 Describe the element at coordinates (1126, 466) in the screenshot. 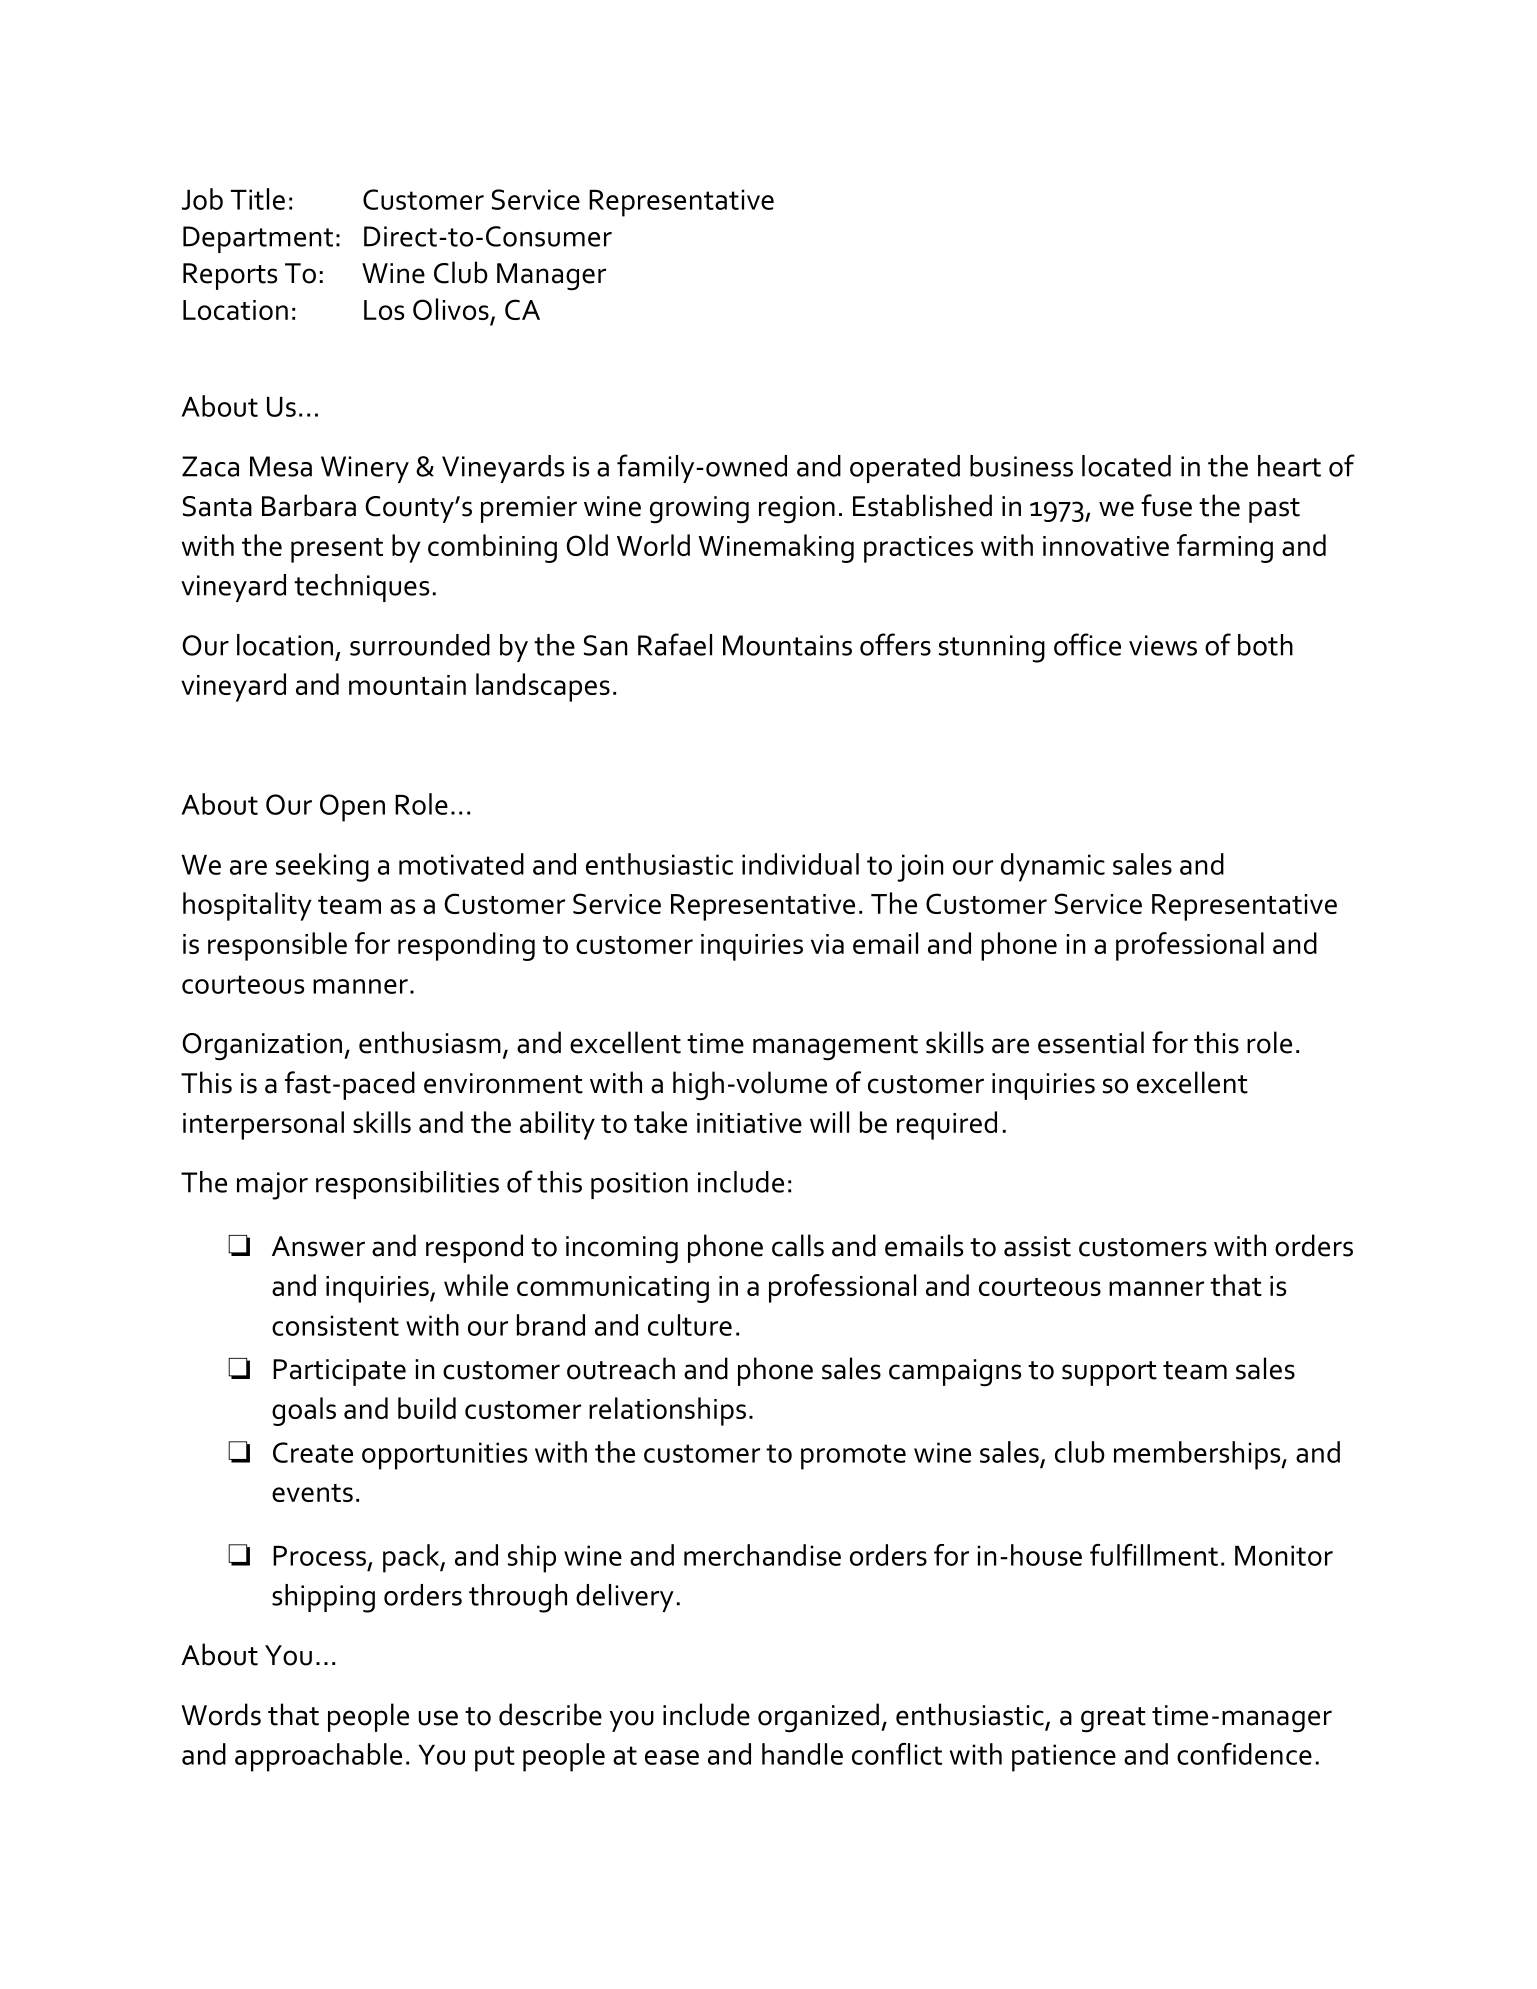

I see `located` at that location.
